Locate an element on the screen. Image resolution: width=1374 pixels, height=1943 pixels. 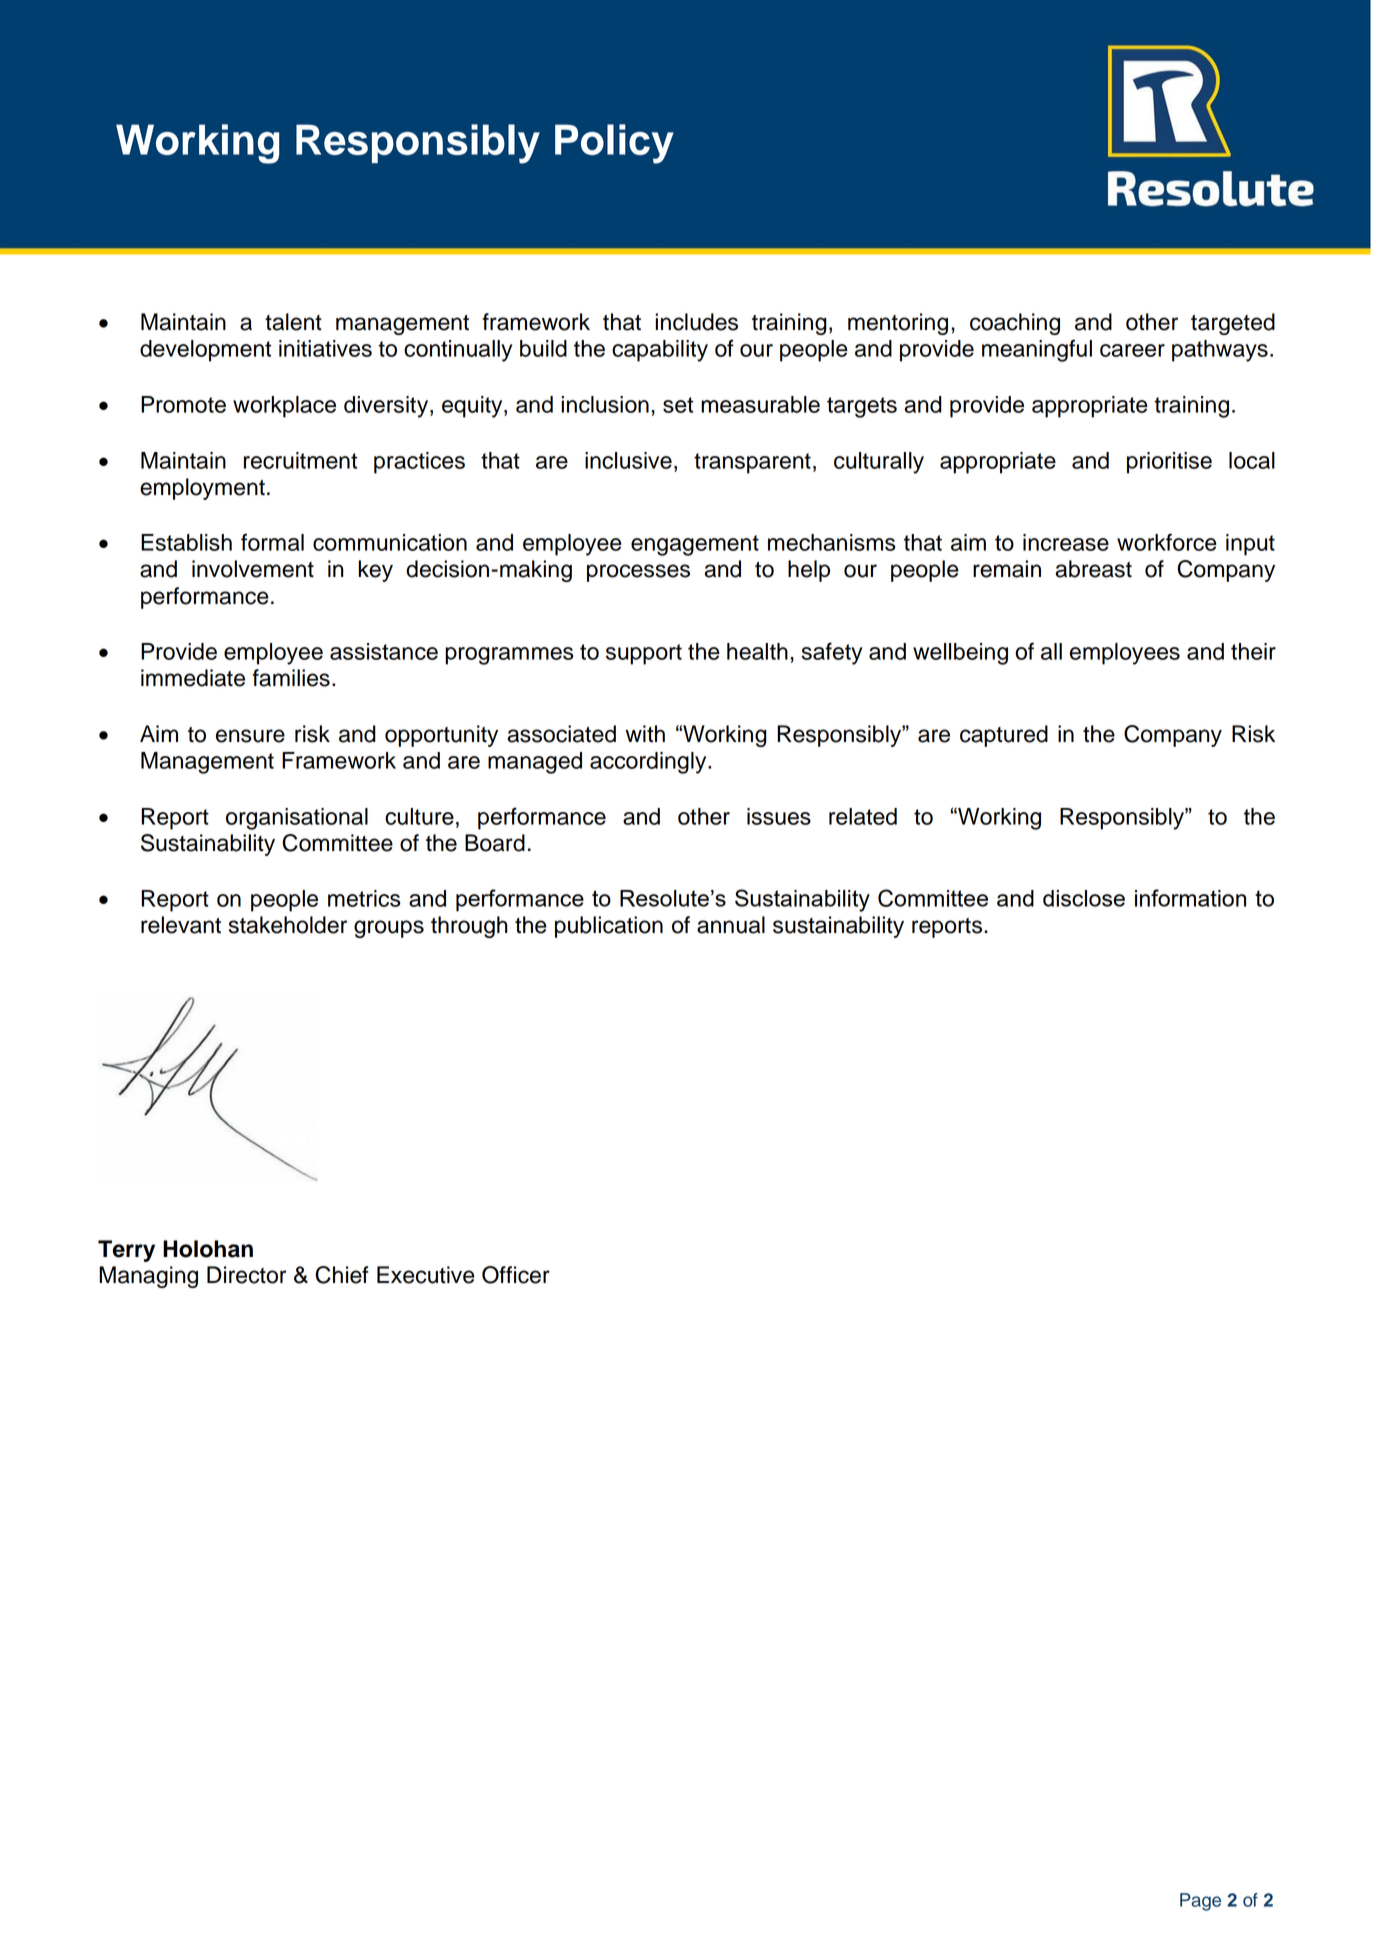
abreast is located at coordinates (1093, 569).
